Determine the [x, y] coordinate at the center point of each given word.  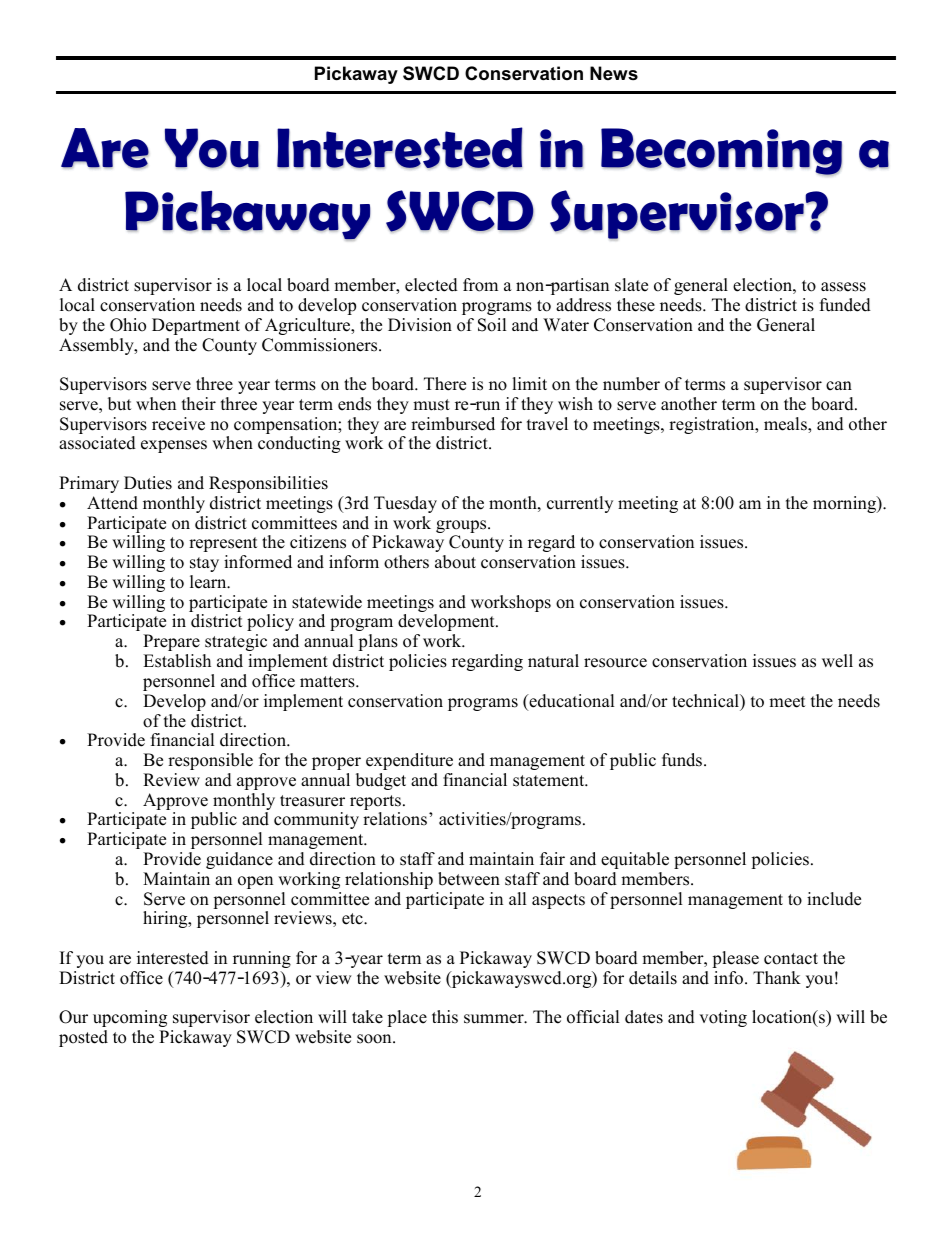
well [837, 661]
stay [204, 564]
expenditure [409, 761]
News [614, 73]
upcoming [130, 1018]
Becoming [721, 152]
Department [196, 326]
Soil [492, 325]
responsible [210, 761]
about [455, 562]
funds [682, 760]
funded [845, 305]
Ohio [128, 325]
